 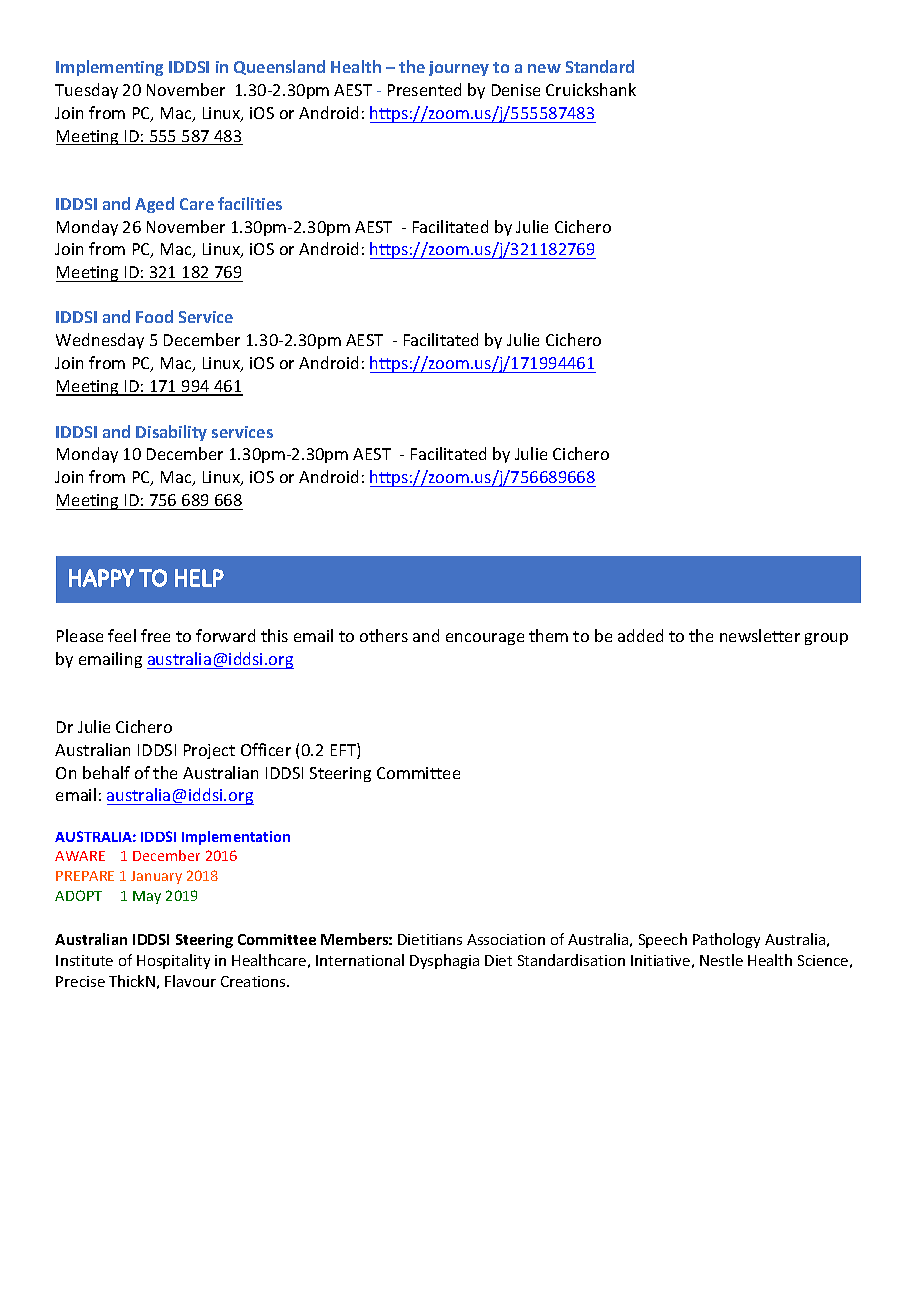 I want to click on EFT, so click(x=344, y=751).
